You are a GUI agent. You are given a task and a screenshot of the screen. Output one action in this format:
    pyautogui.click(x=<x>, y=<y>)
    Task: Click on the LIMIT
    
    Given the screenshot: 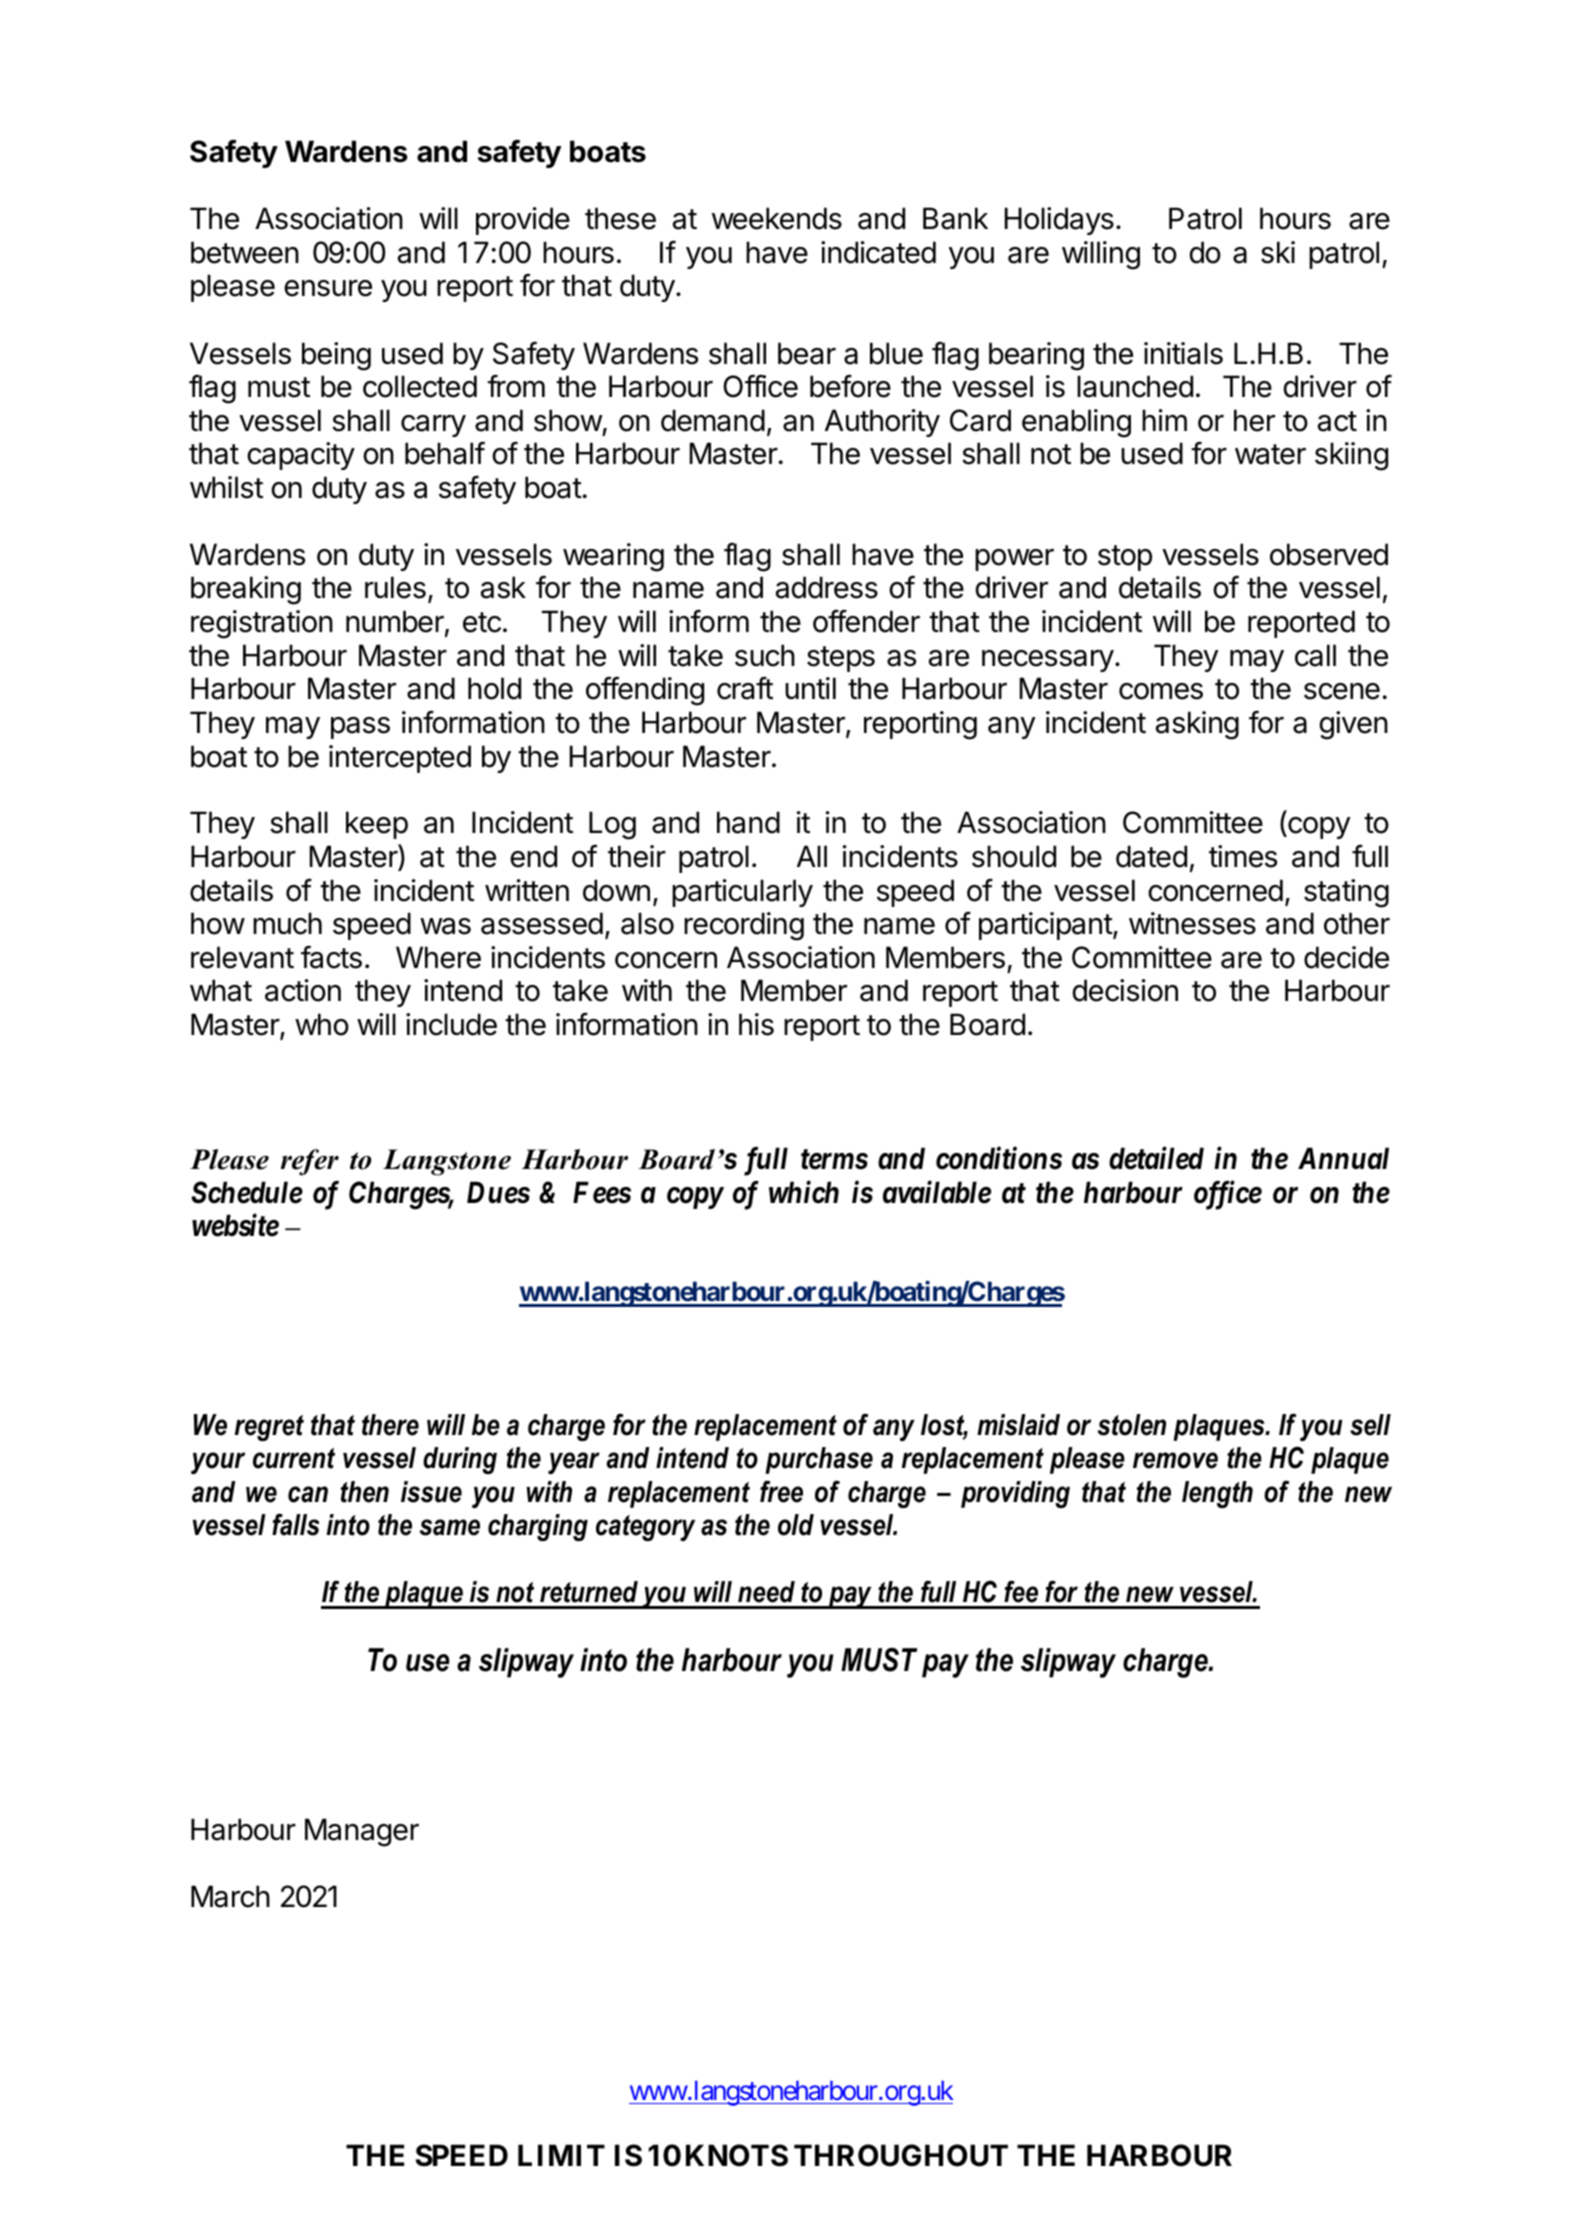 What is the action you would take?
    pyautogui.click(x=561, y=2155)
